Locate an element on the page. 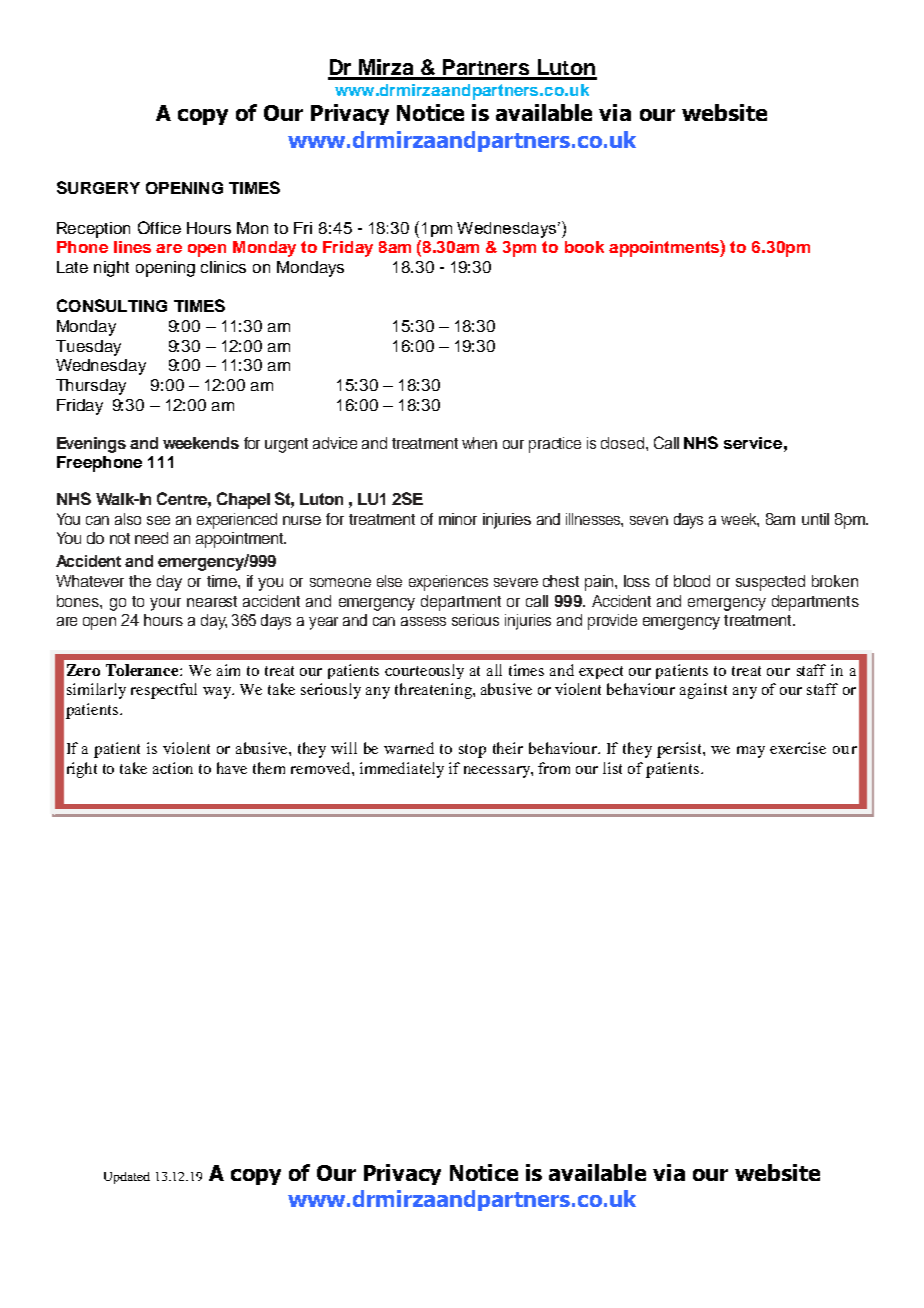  necessary is located at coordinates (498, 772).
